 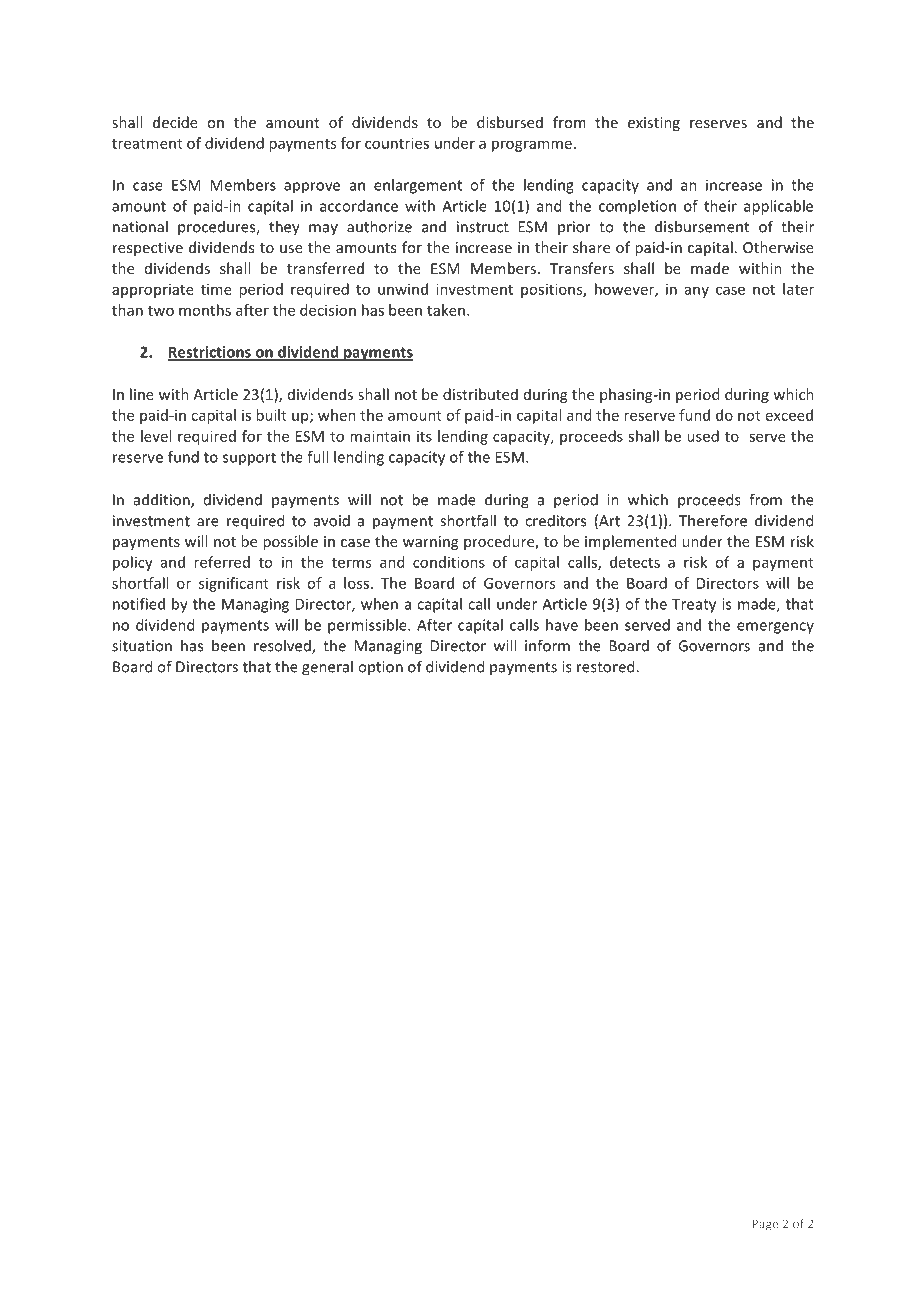 I want to click on option, so click(x=380, y=668).
